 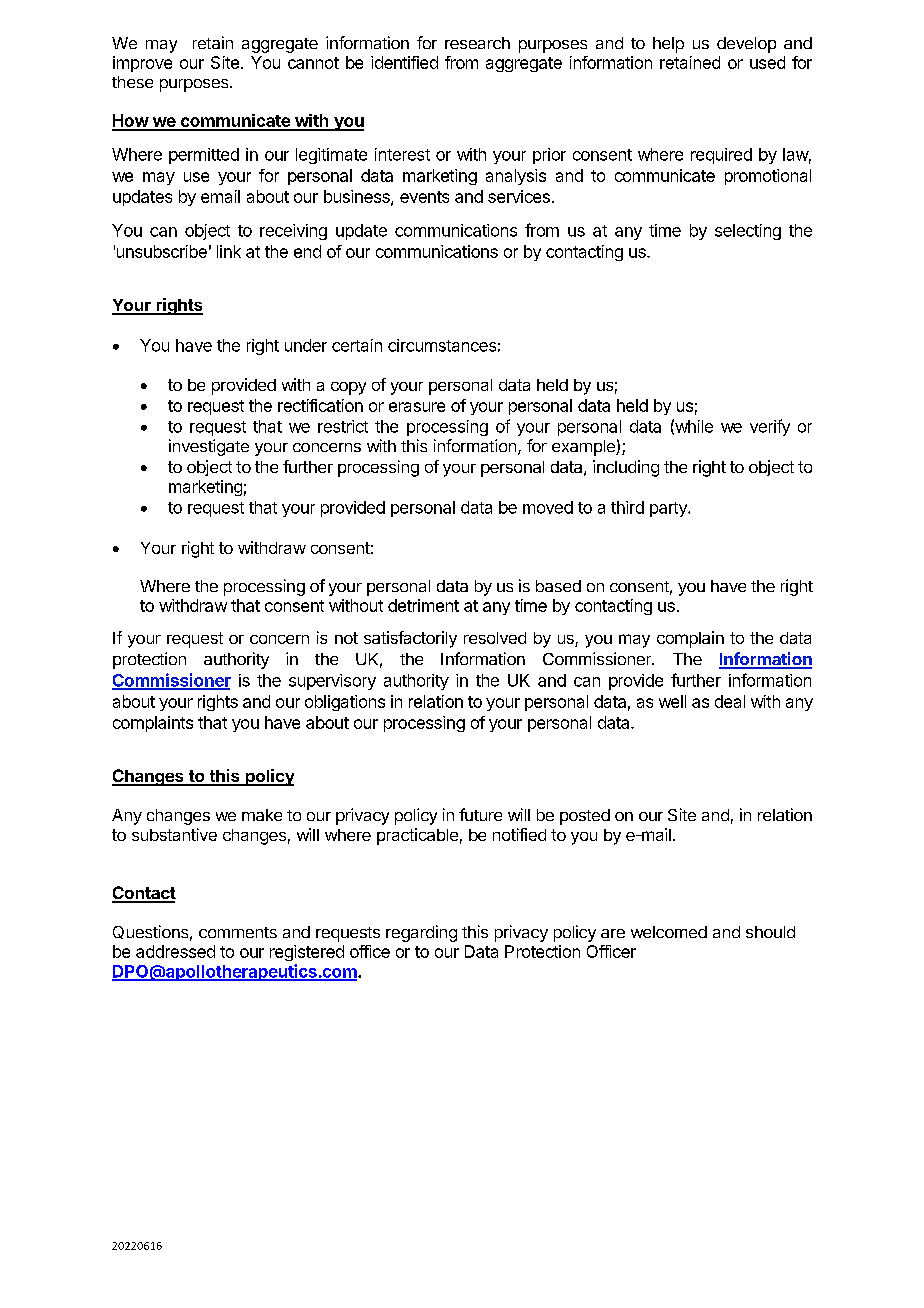 I want to click on supervisory, so click(x=332, y=682).
